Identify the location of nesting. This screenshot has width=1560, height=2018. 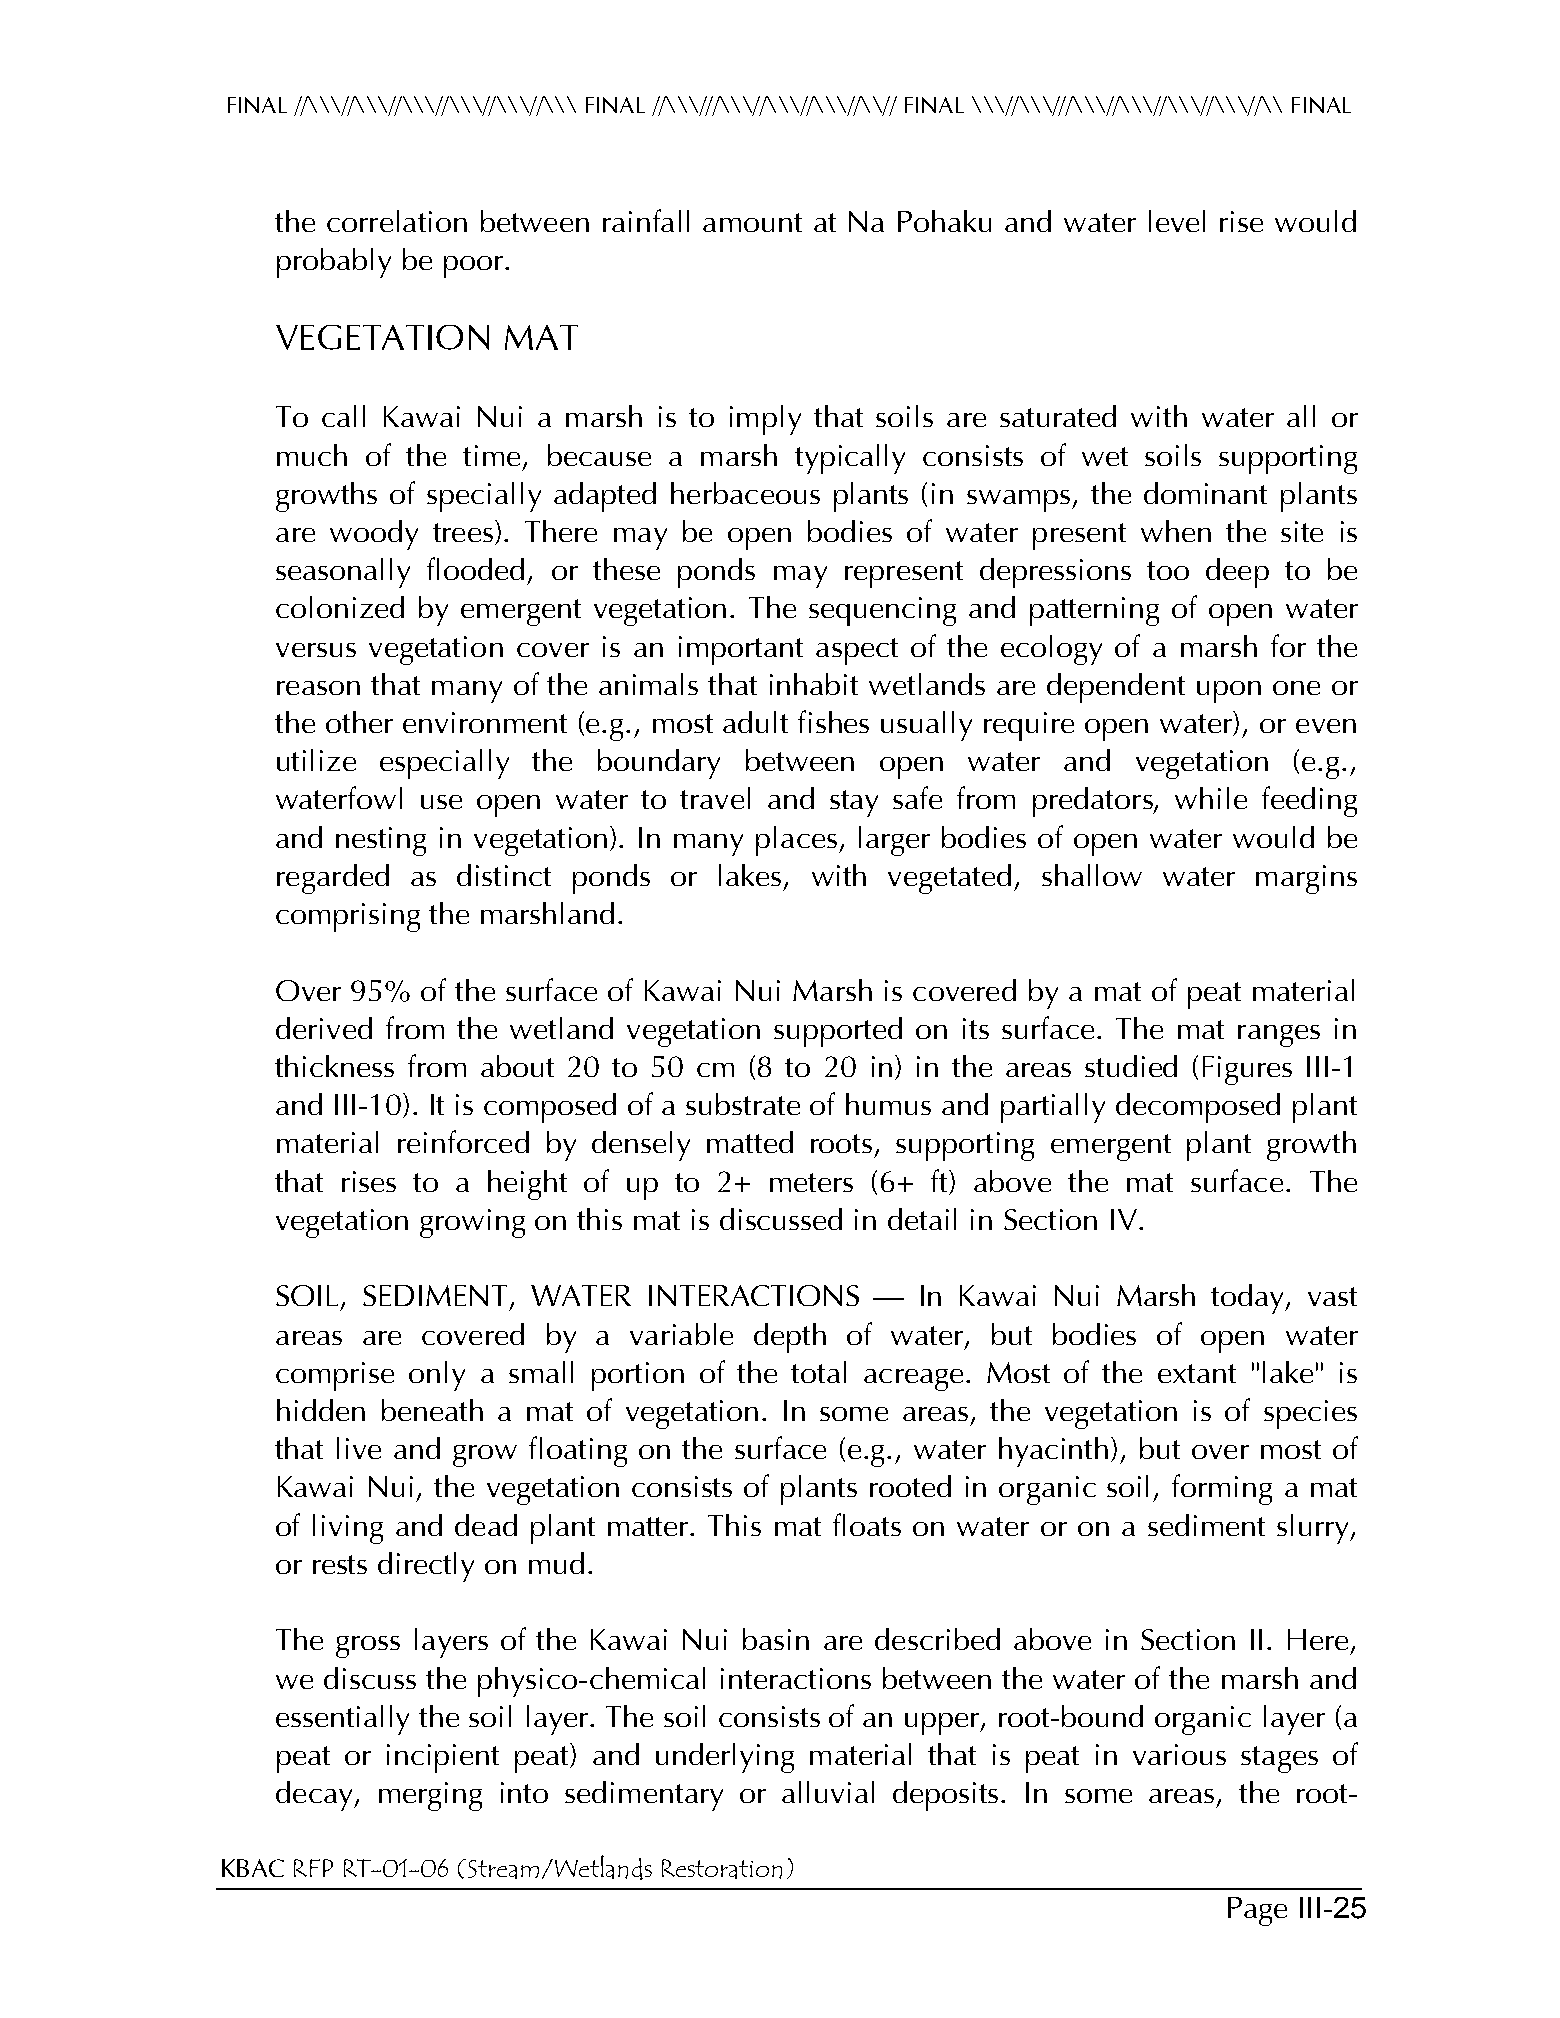
(381, 841).
